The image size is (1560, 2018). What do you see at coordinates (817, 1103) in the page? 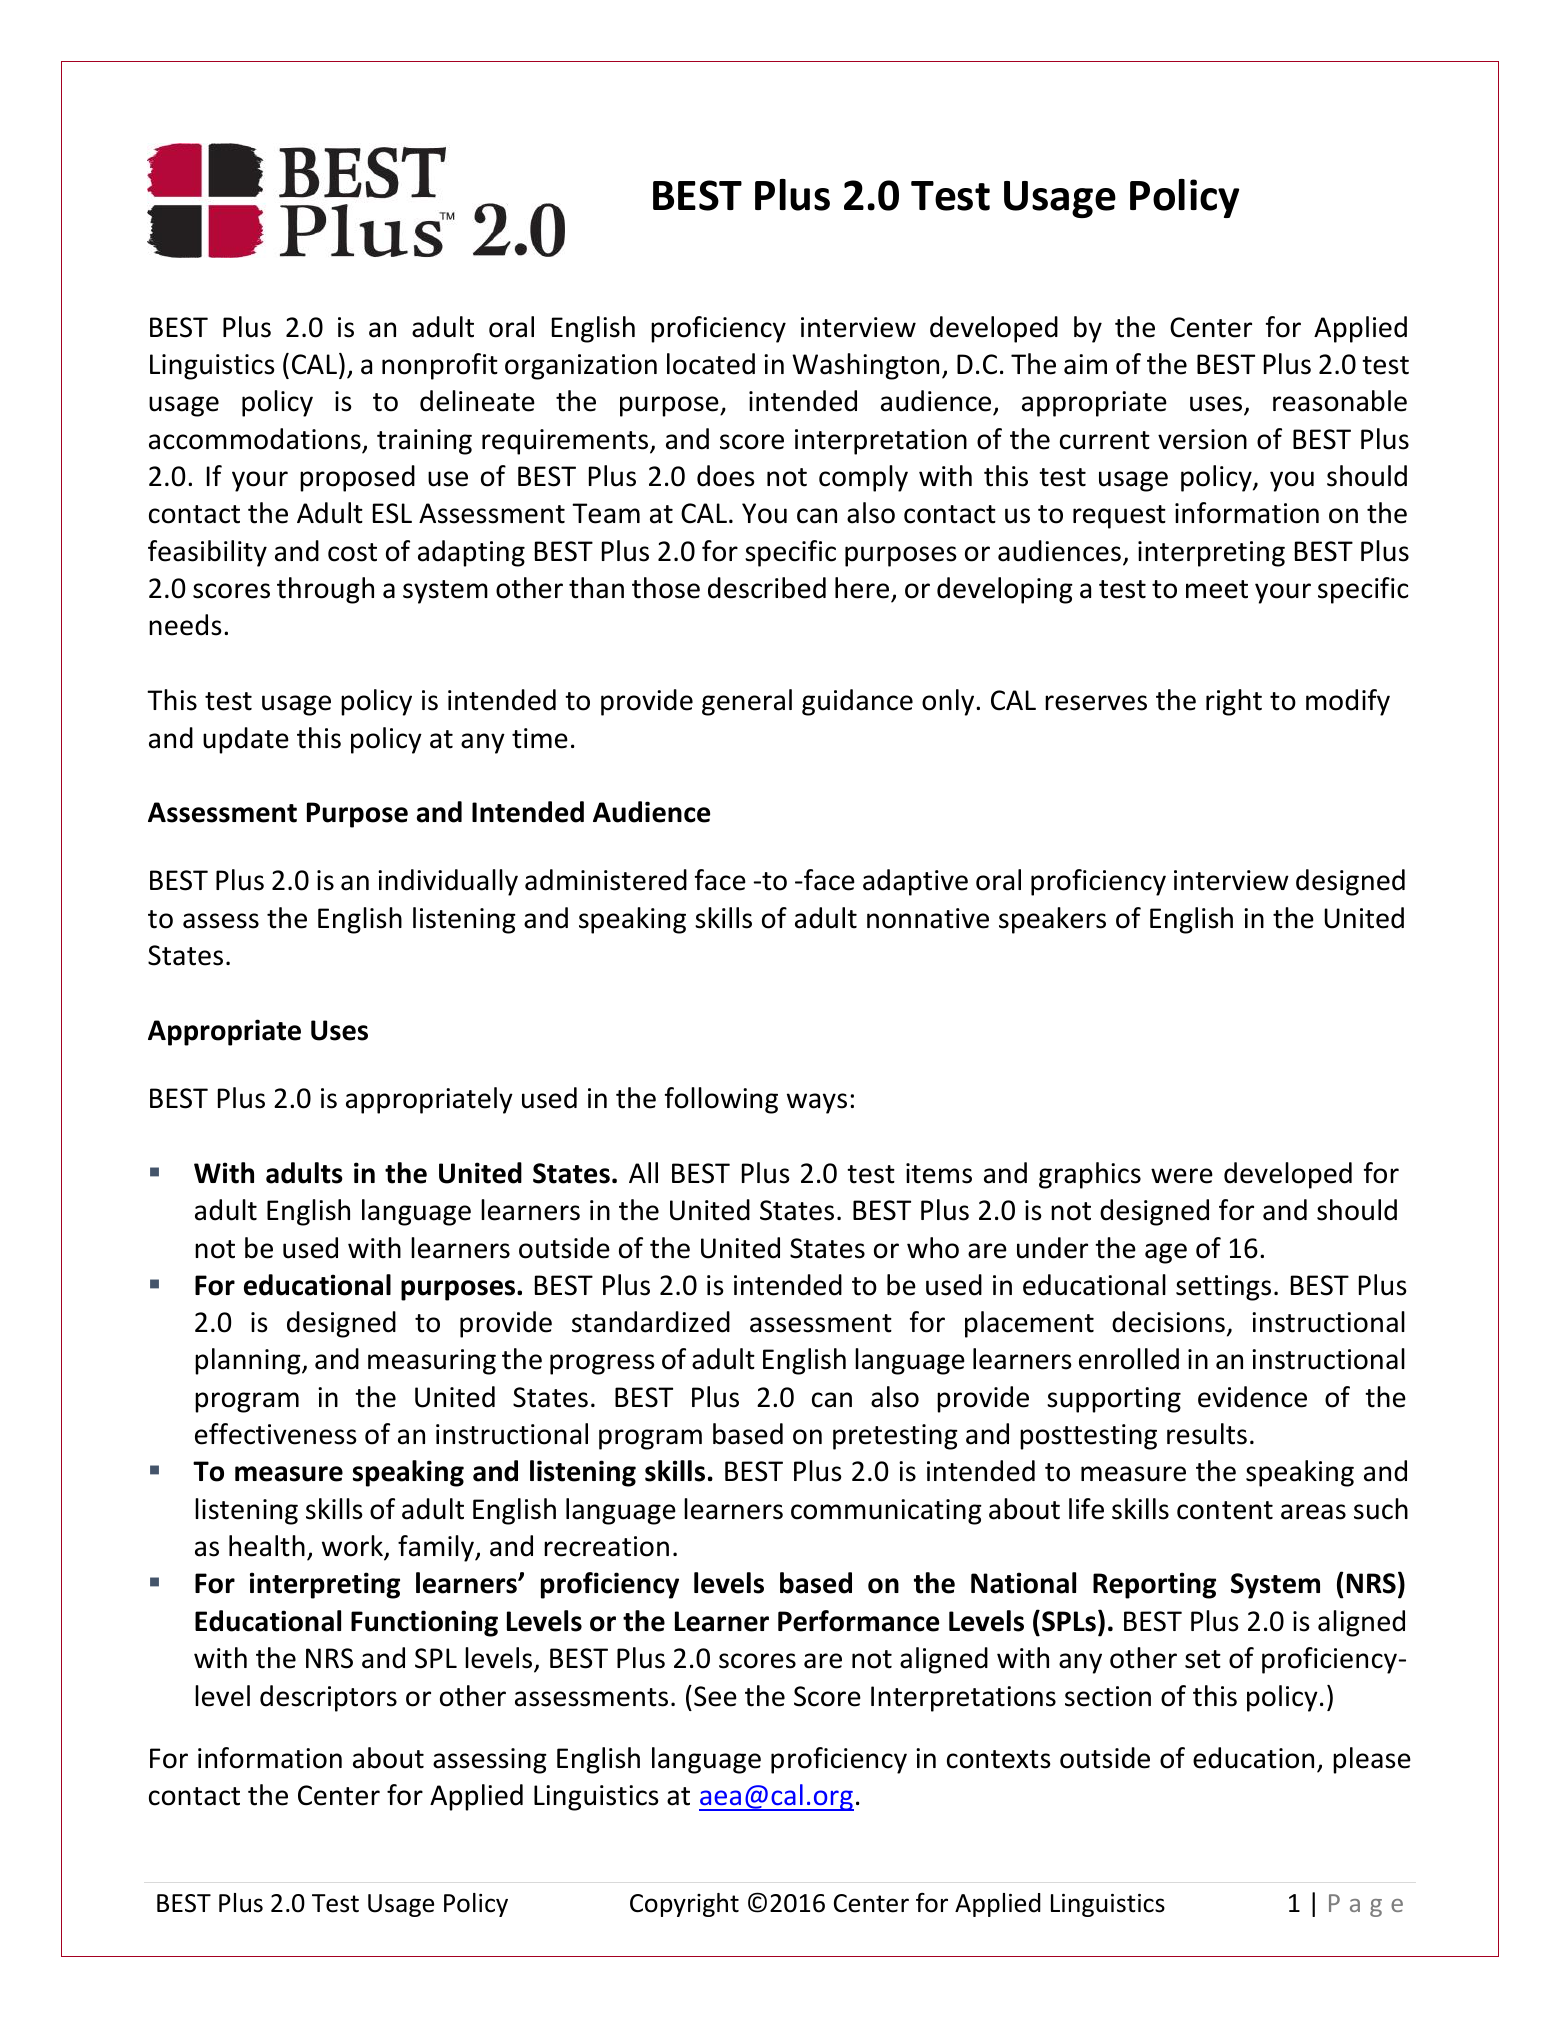
I see `ways` at bounding box center [817, 1103].
